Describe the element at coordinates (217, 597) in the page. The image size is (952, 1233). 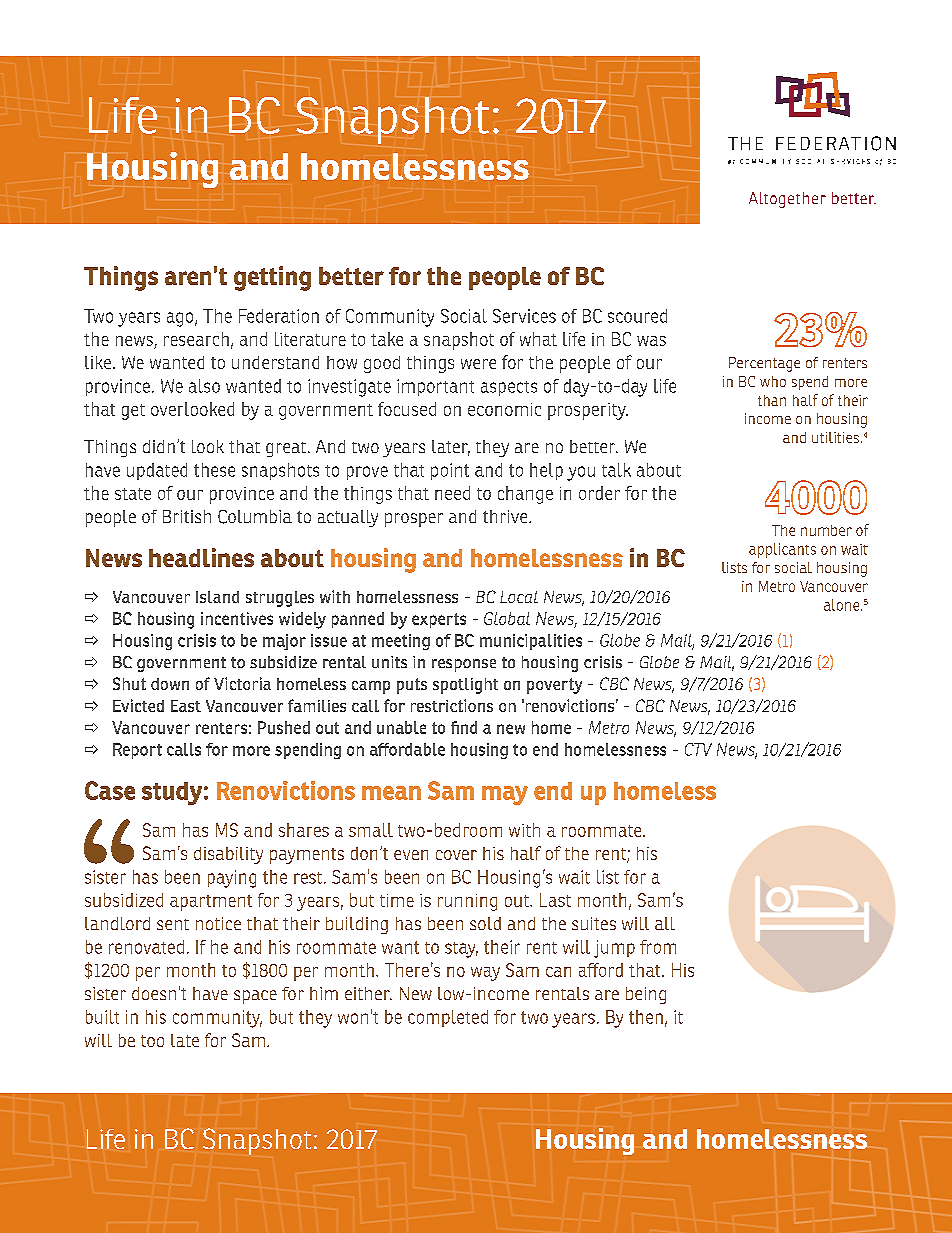
I see `Island` at that location.
